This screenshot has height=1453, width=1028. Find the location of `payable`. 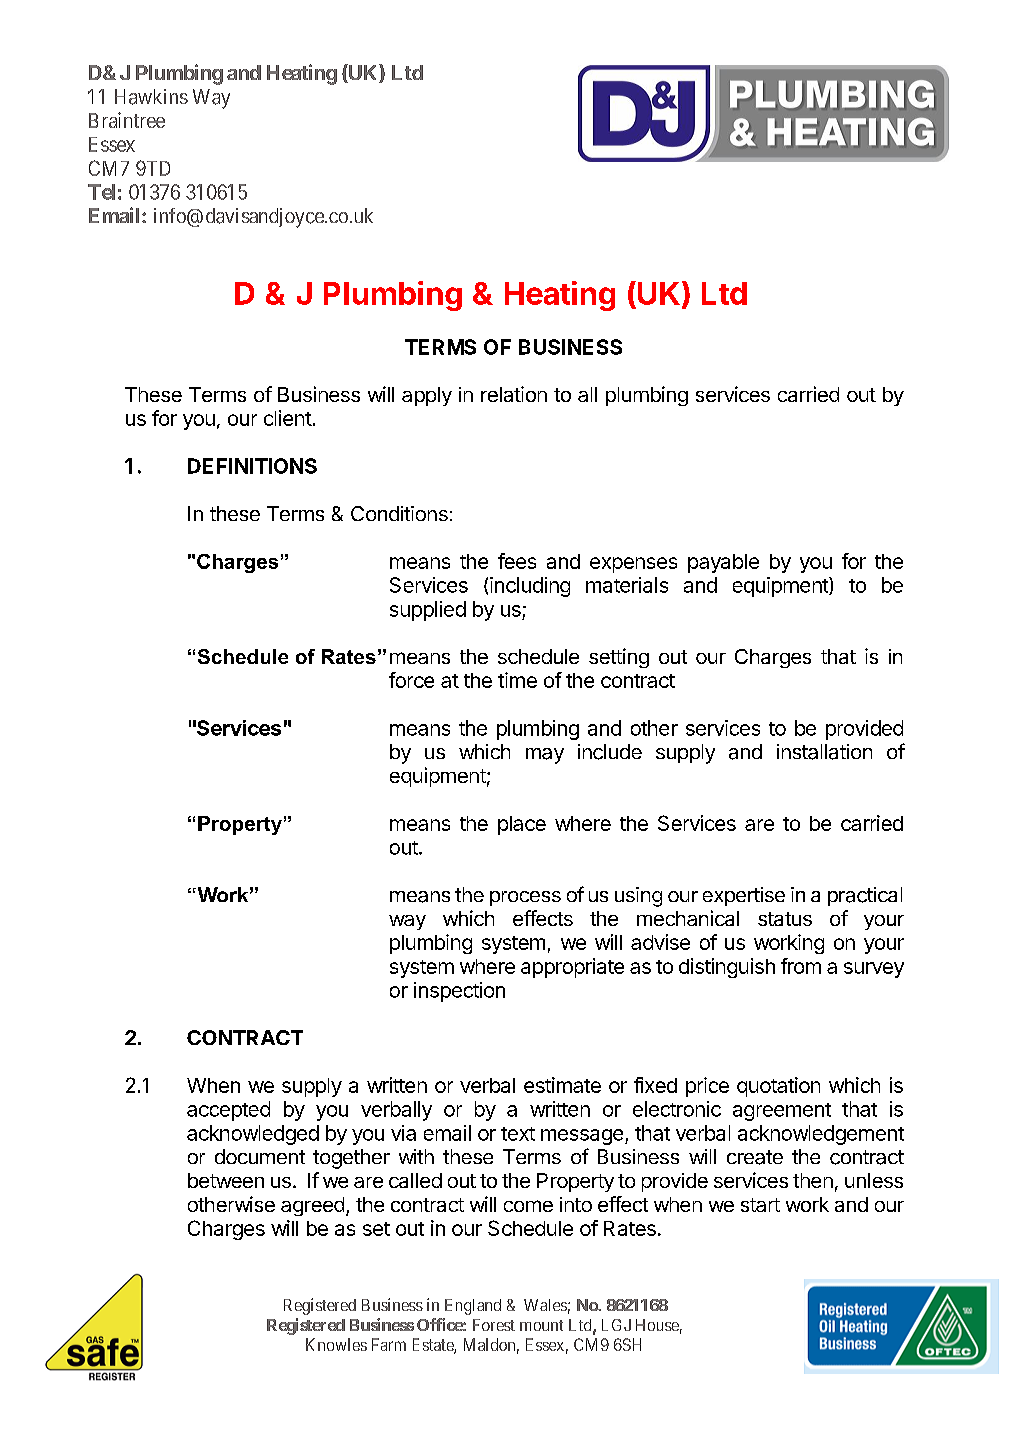

payable is located at coordinates (723, 563).
